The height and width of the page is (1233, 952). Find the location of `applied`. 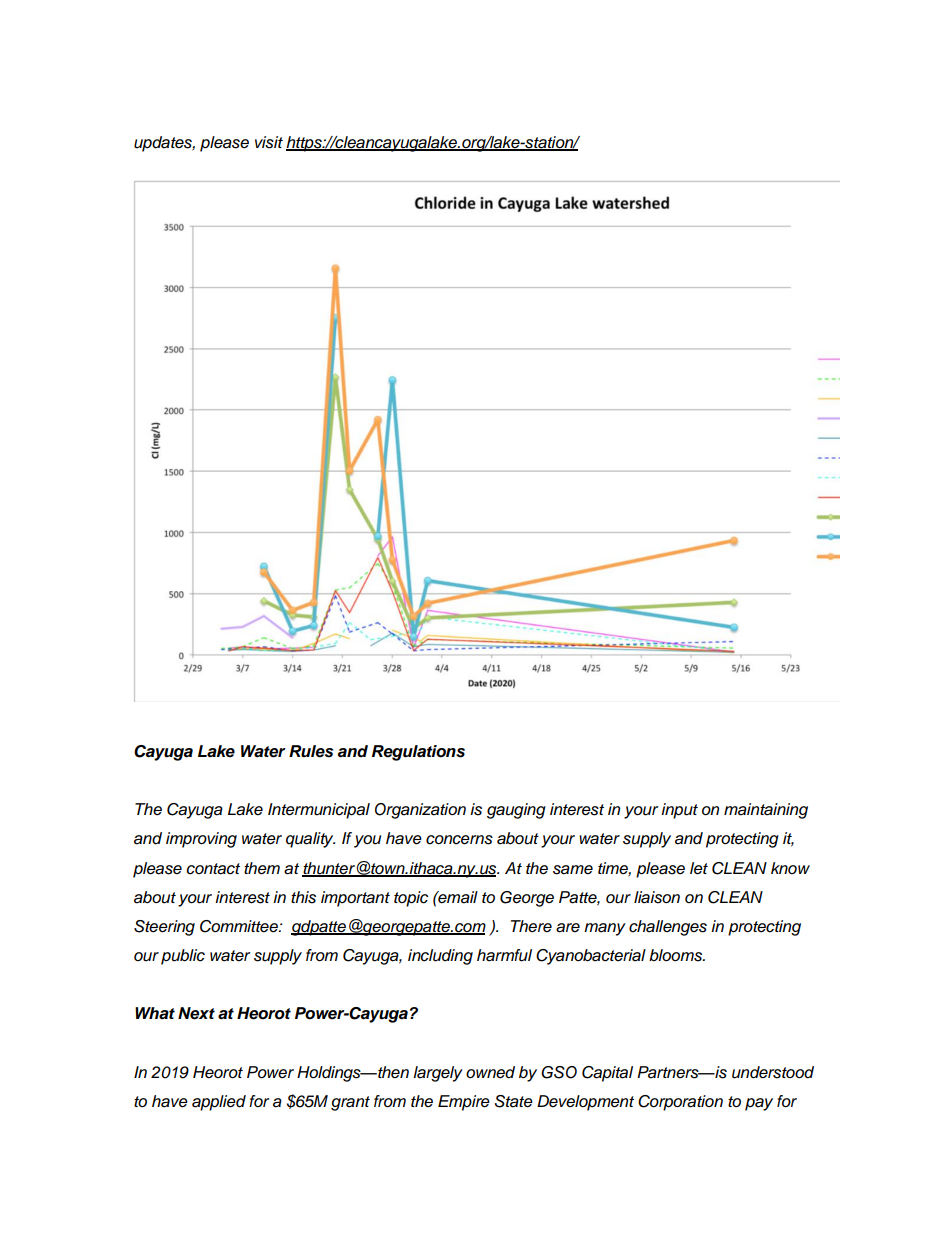

applied is located at coordinates (219, 1103).
